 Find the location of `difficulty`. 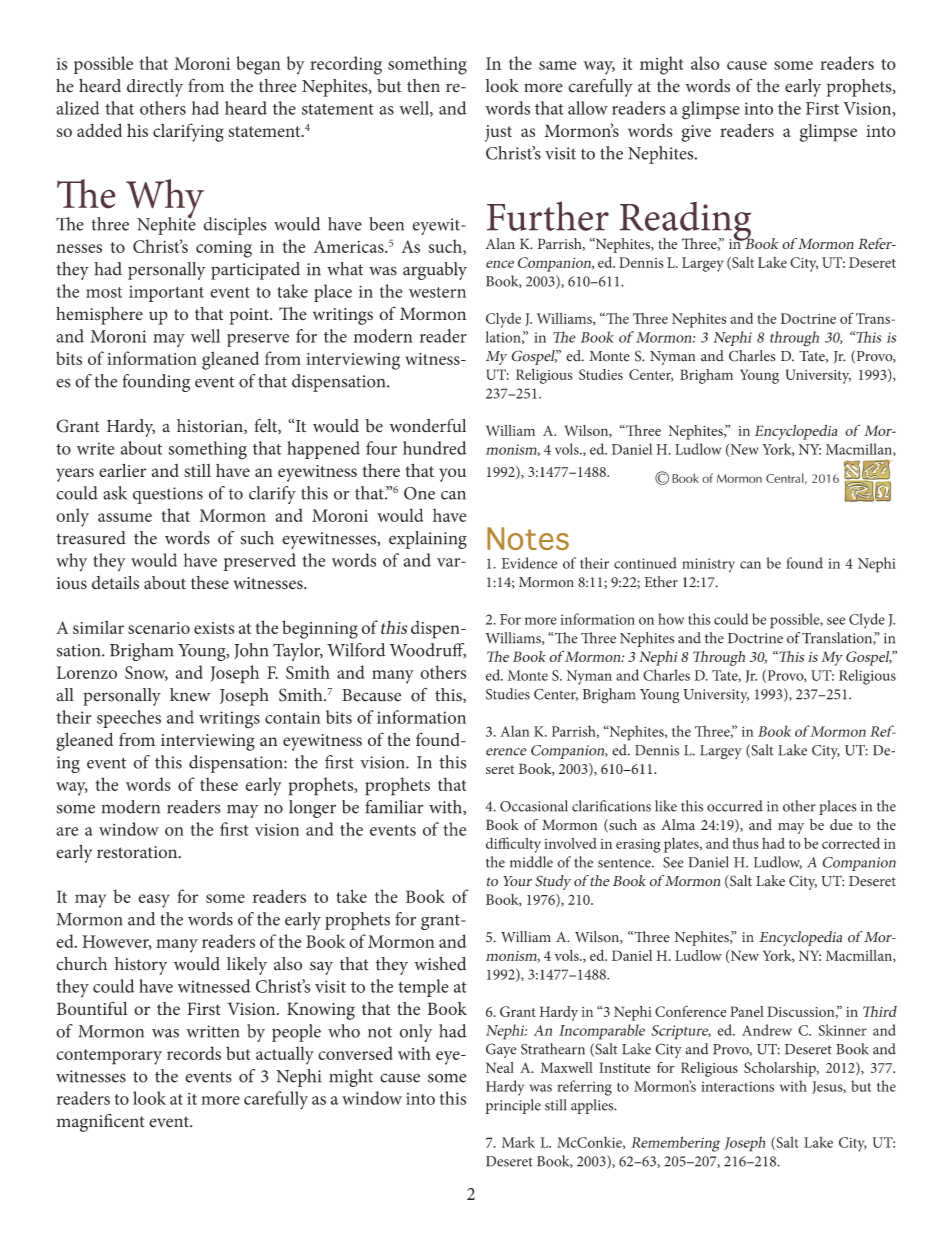

difficulty is located at coordinates (513, 845).
